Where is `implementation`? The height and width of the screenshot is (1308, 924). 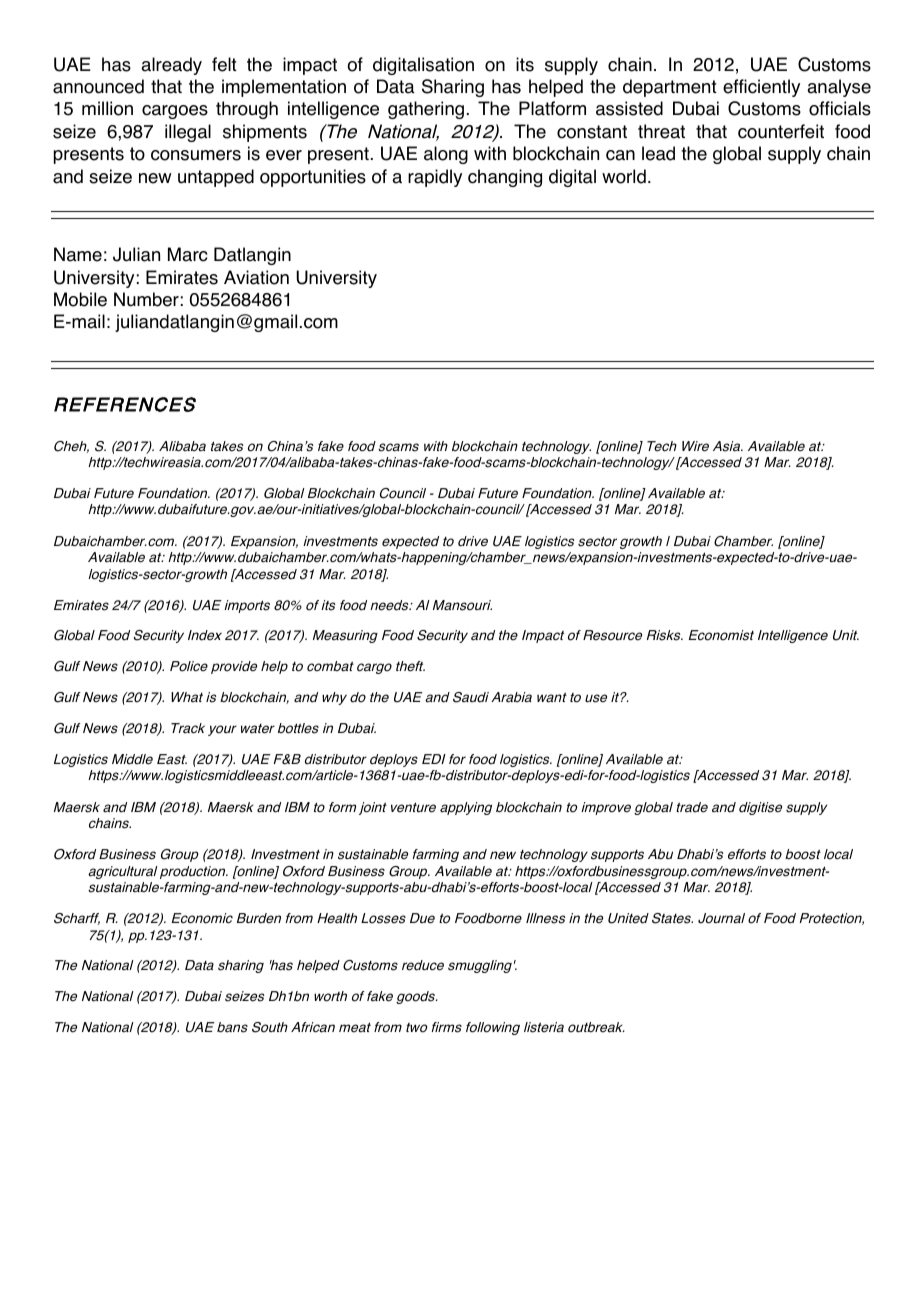
implementation is located at coordinates (284, 88).
